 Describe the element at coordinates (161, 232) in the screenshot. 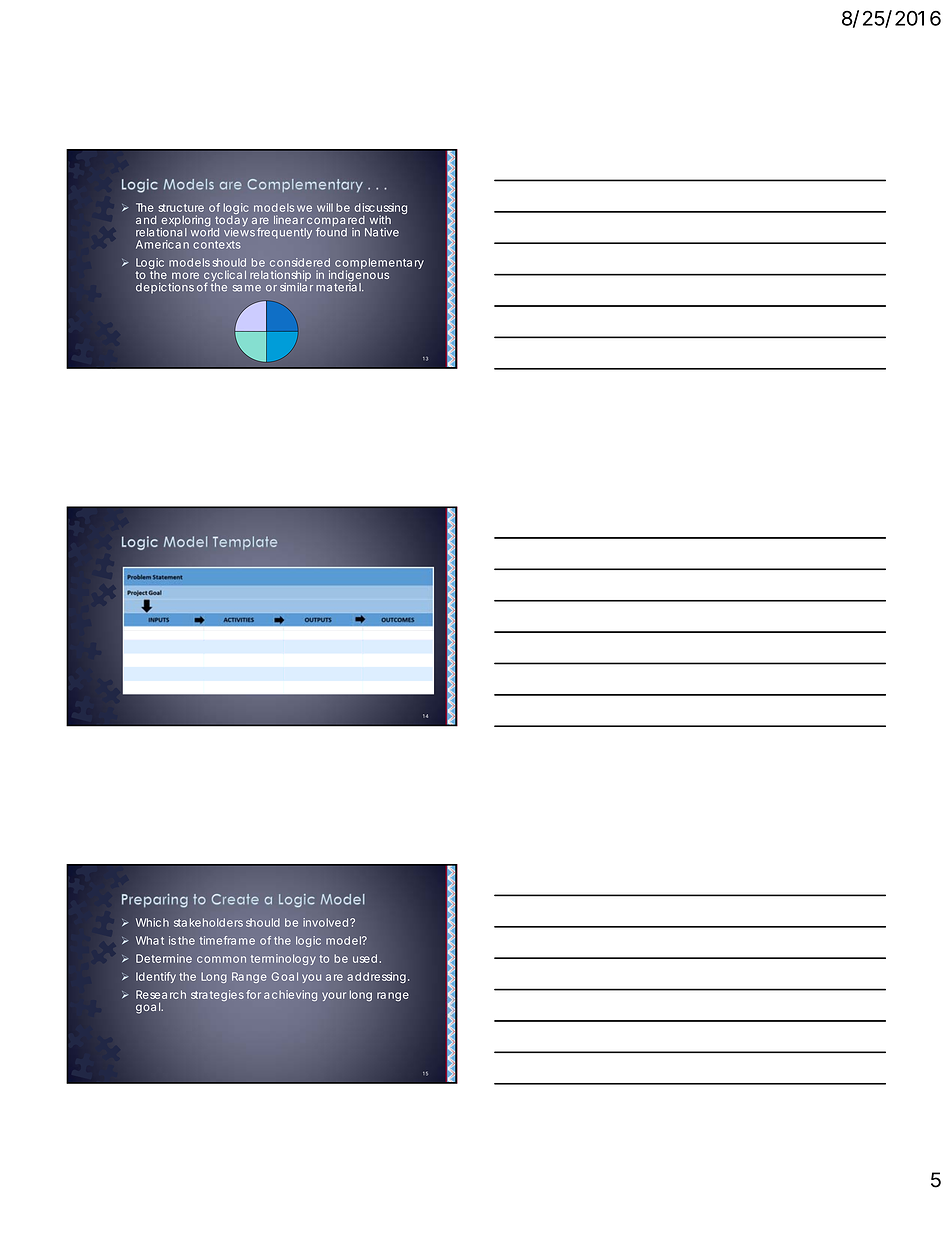

I see `relational` at that location.
